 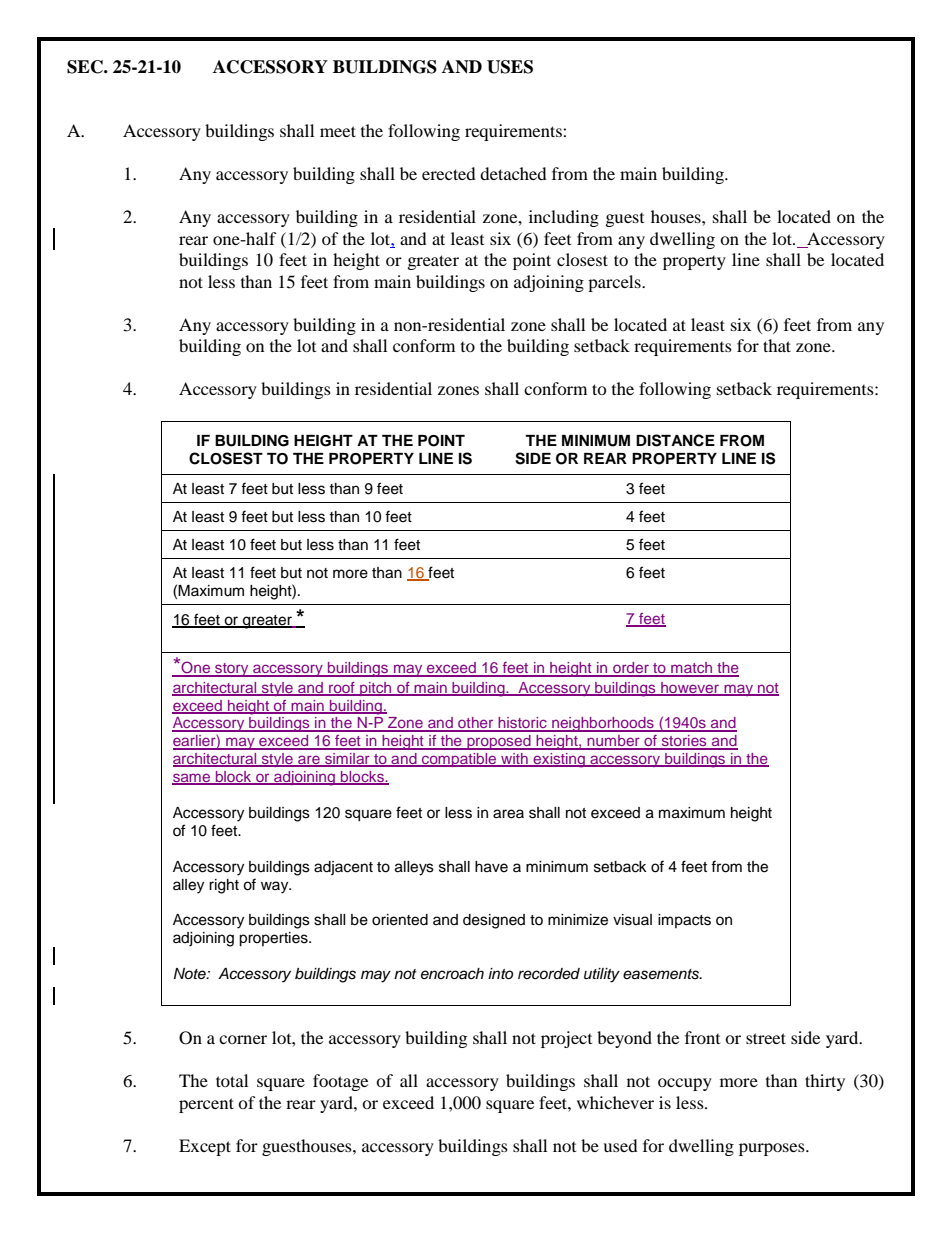 I want to click on way, so click(x=276, y=887).
